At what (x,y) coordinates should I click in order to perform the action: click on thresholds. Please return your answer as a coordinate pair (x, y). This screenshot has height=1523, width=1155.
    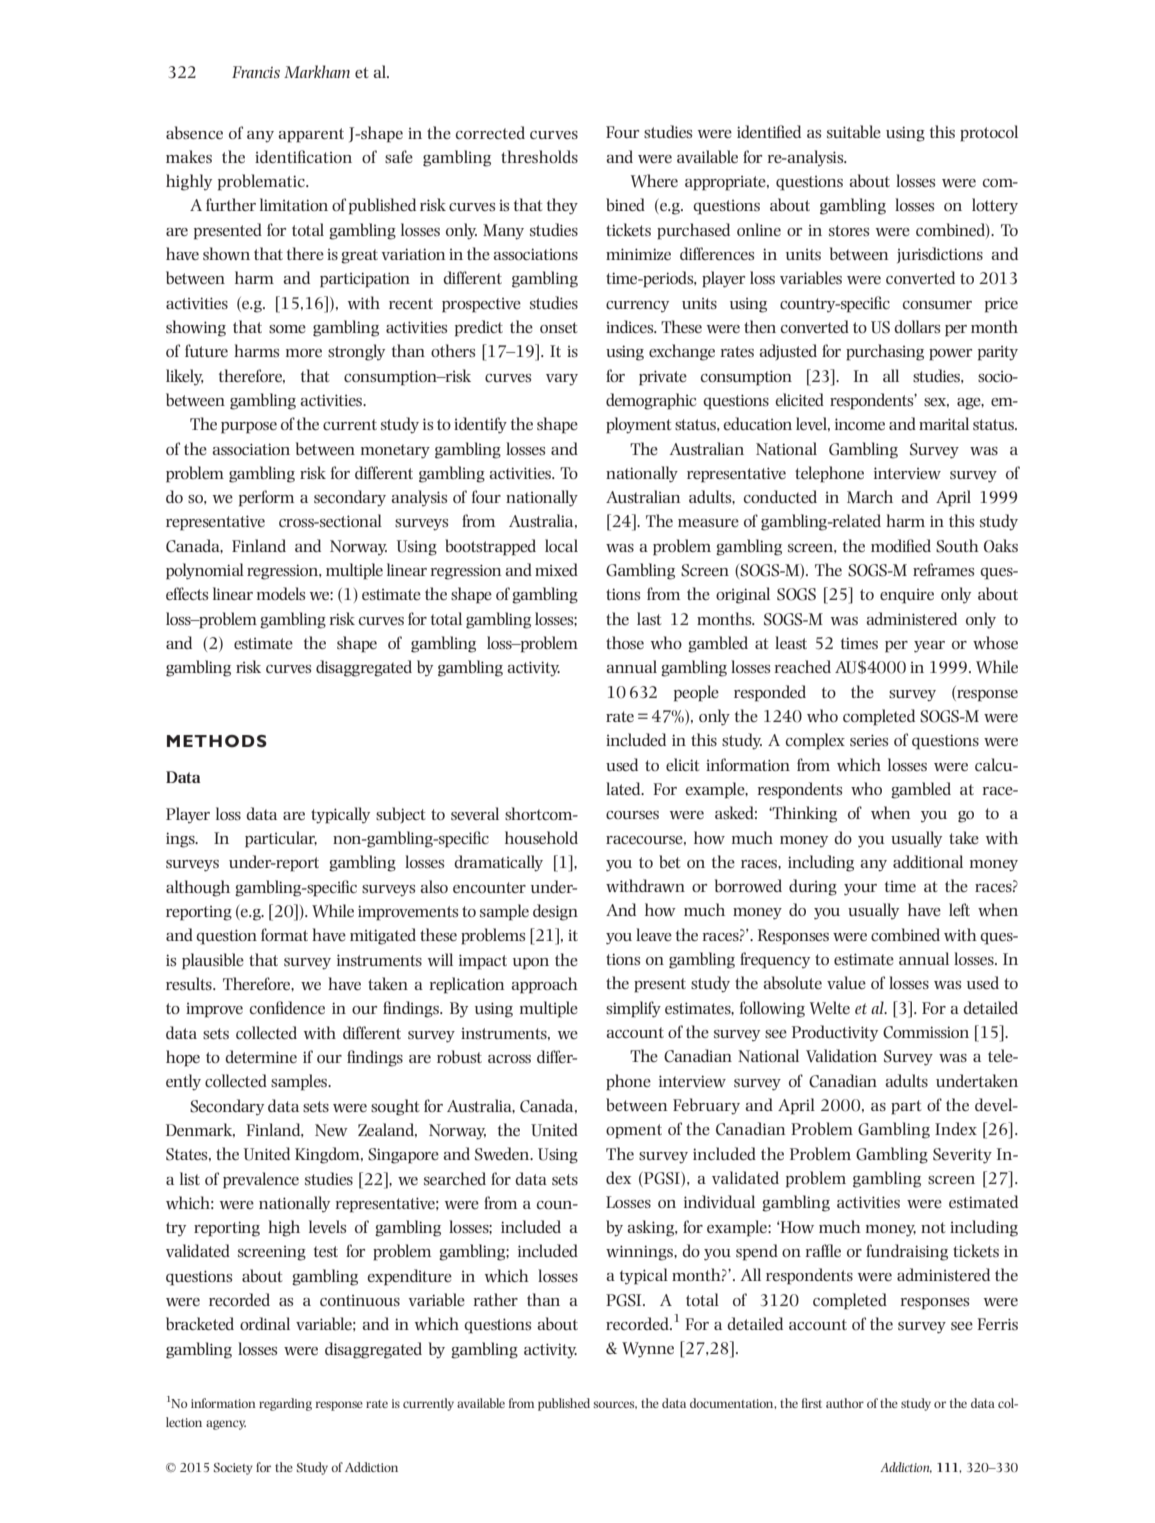
    Looking at the image, I should click on (539, 156).
